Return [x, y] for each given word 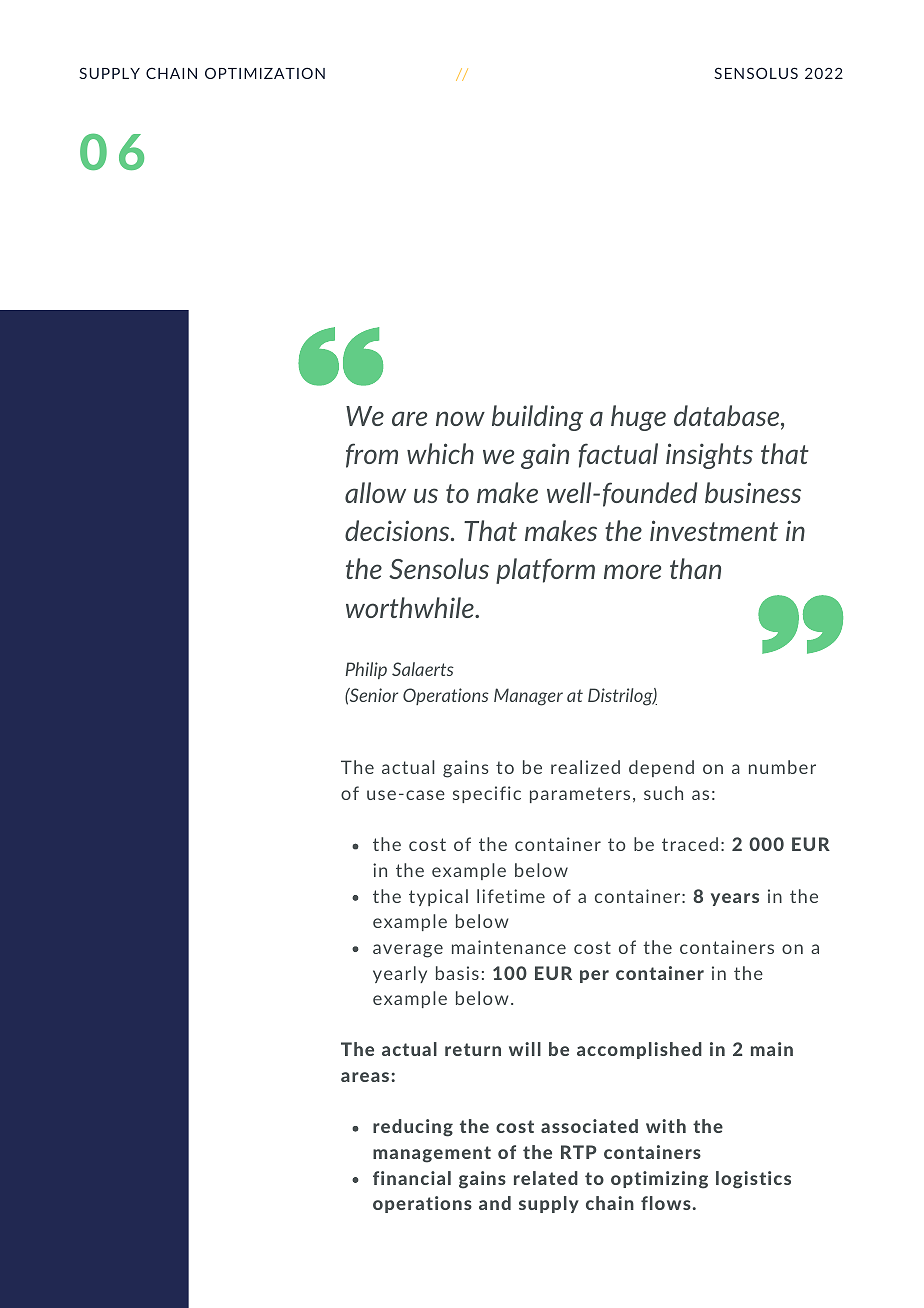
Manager [528, 697]
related [546, 1178]
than [695, 568]
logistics [753, 1180]
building [537, 418]
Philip [366, 670]
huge [638, 418]
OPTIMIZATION [265, 73]
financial [412, 1178]
